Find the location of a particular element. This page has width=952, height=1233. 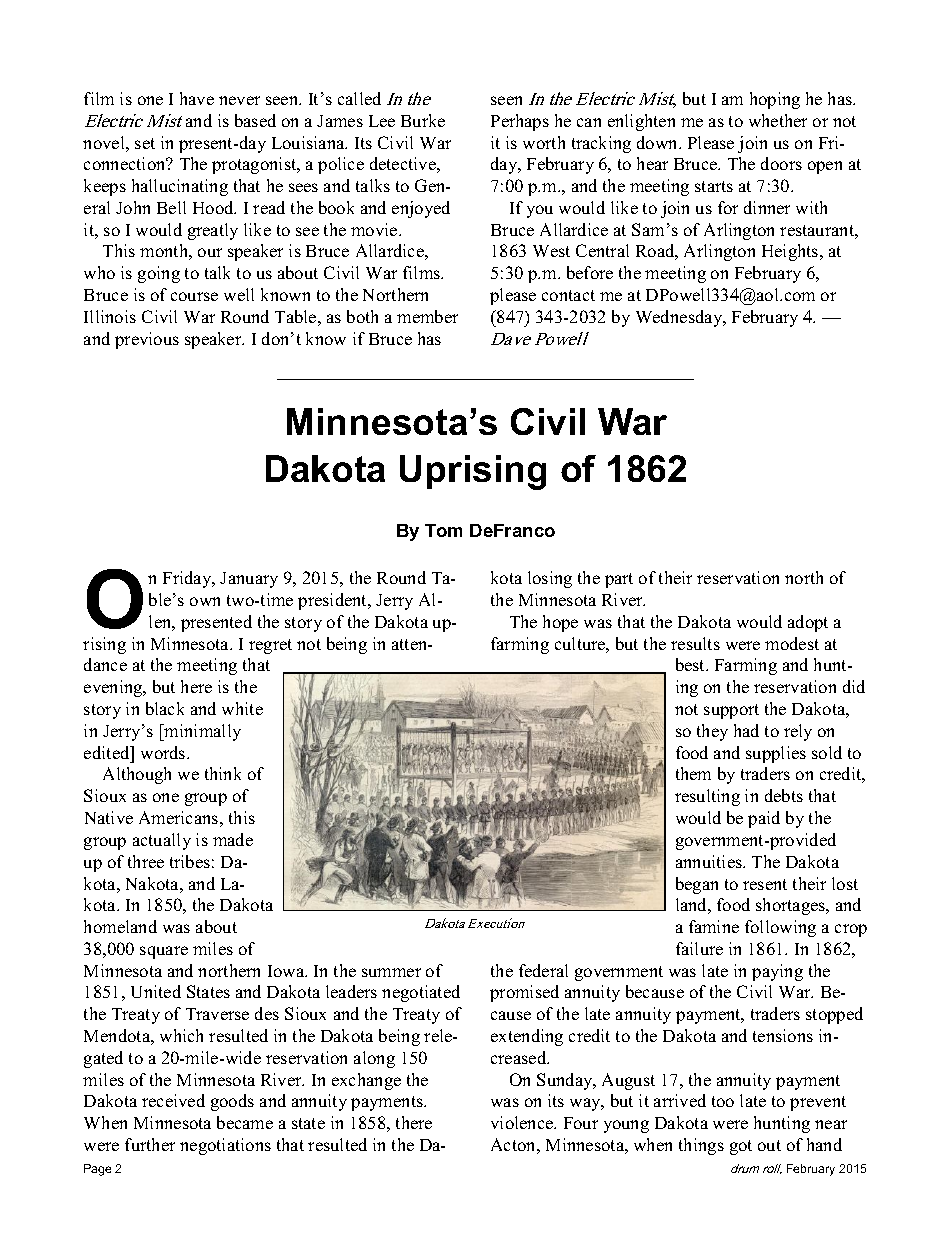

debts is located at coordinates (784, 795).
